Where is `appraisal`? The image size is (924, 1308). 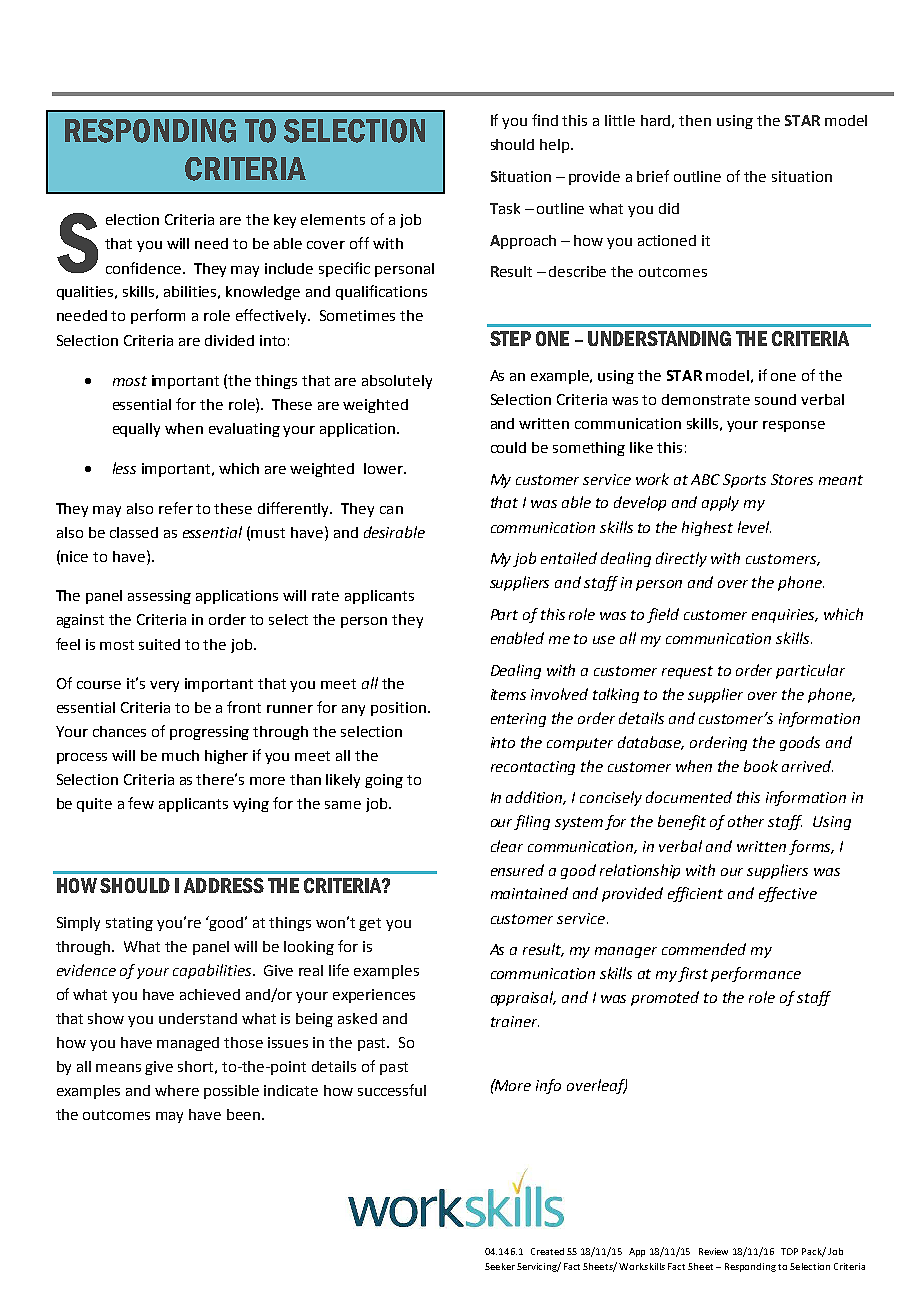
appraisal is located at coordinates (523, 998).
